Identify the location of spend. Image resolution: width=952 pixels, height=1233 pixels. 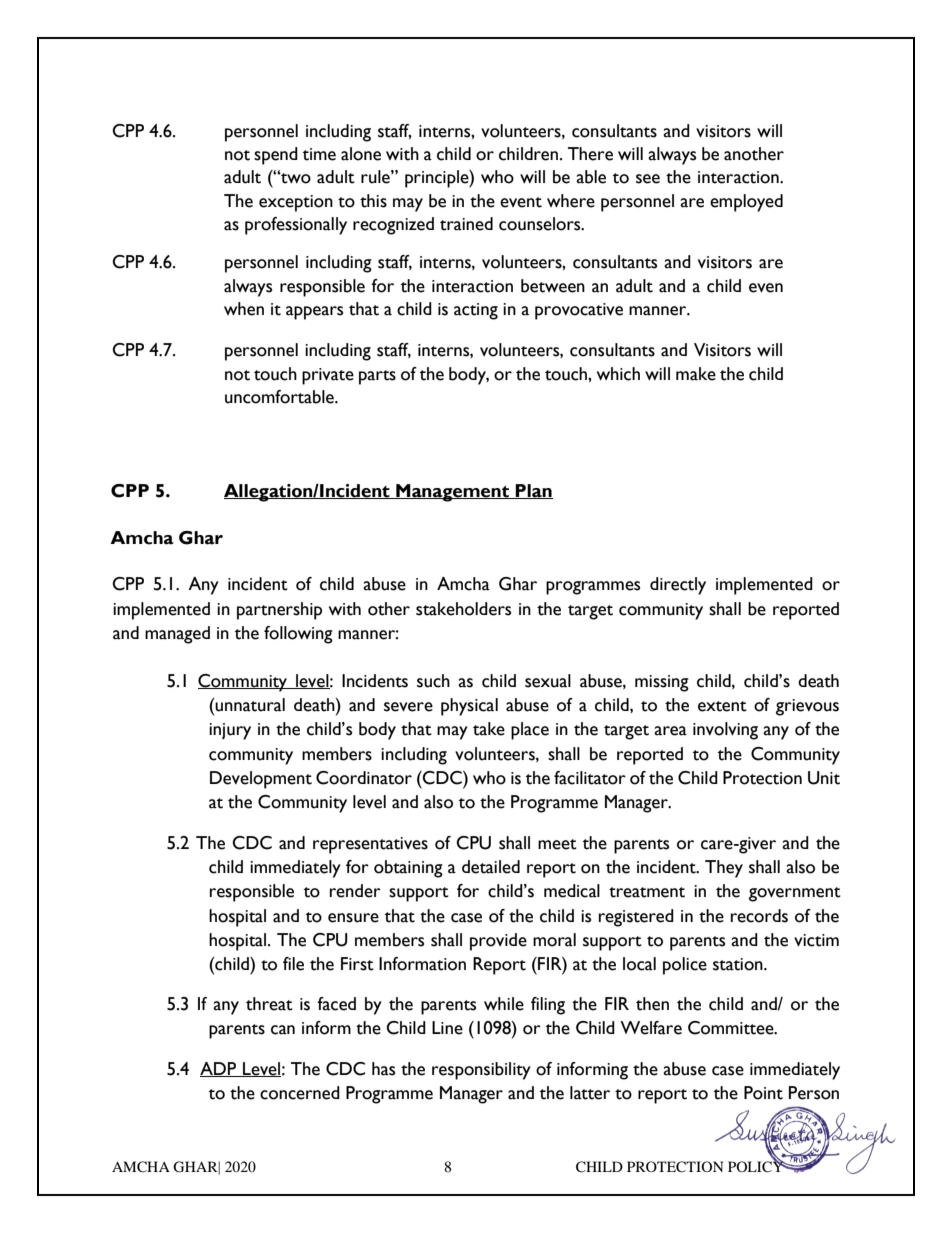
(276, 156).
